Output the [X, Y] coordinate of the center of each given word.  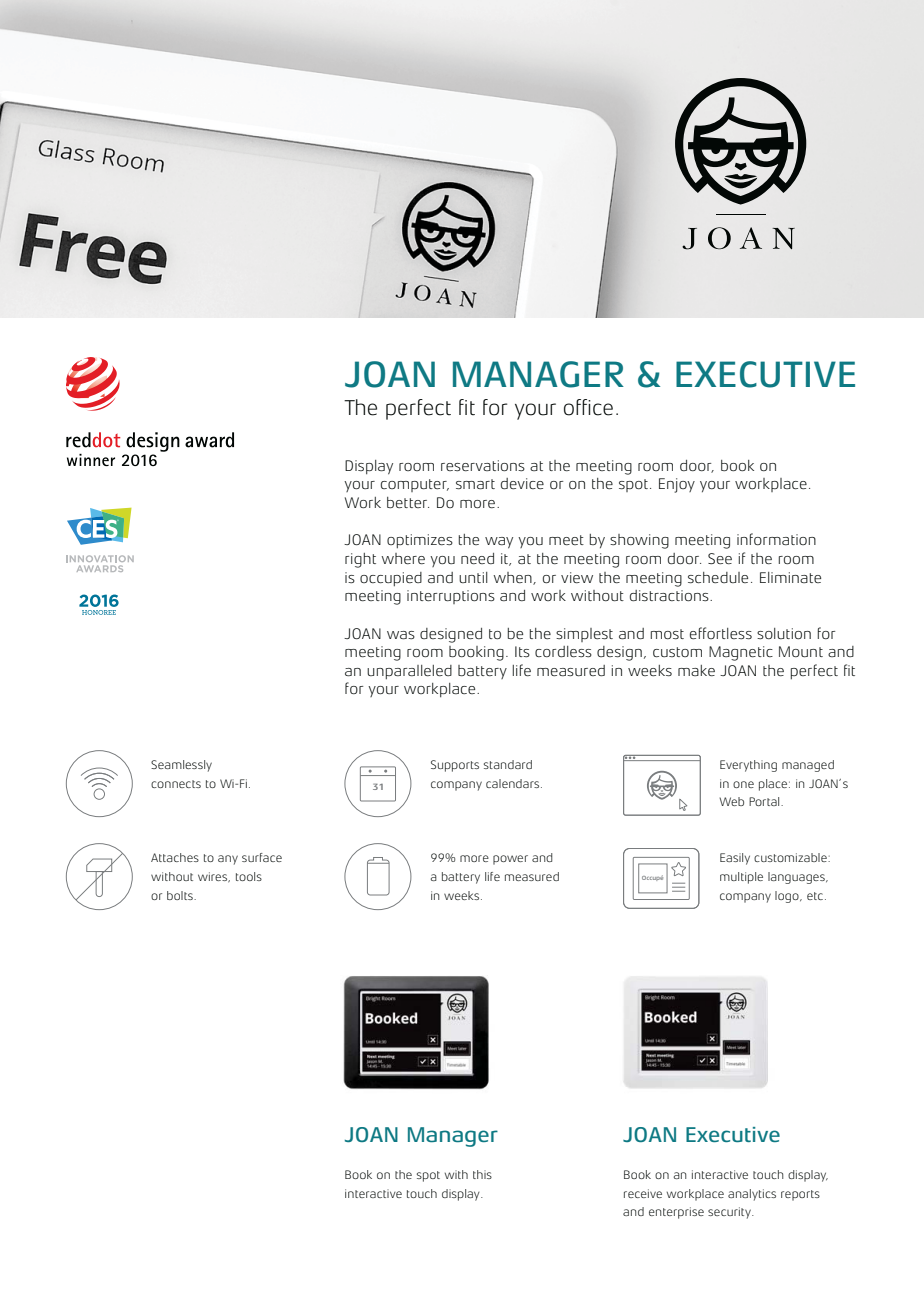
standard [508, 764]
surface [262, 857]
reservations [483, 465]
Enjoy [677, 485]
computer [415, 485]
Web [731, 801]
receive [643, 1193]
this [482, 1174]
